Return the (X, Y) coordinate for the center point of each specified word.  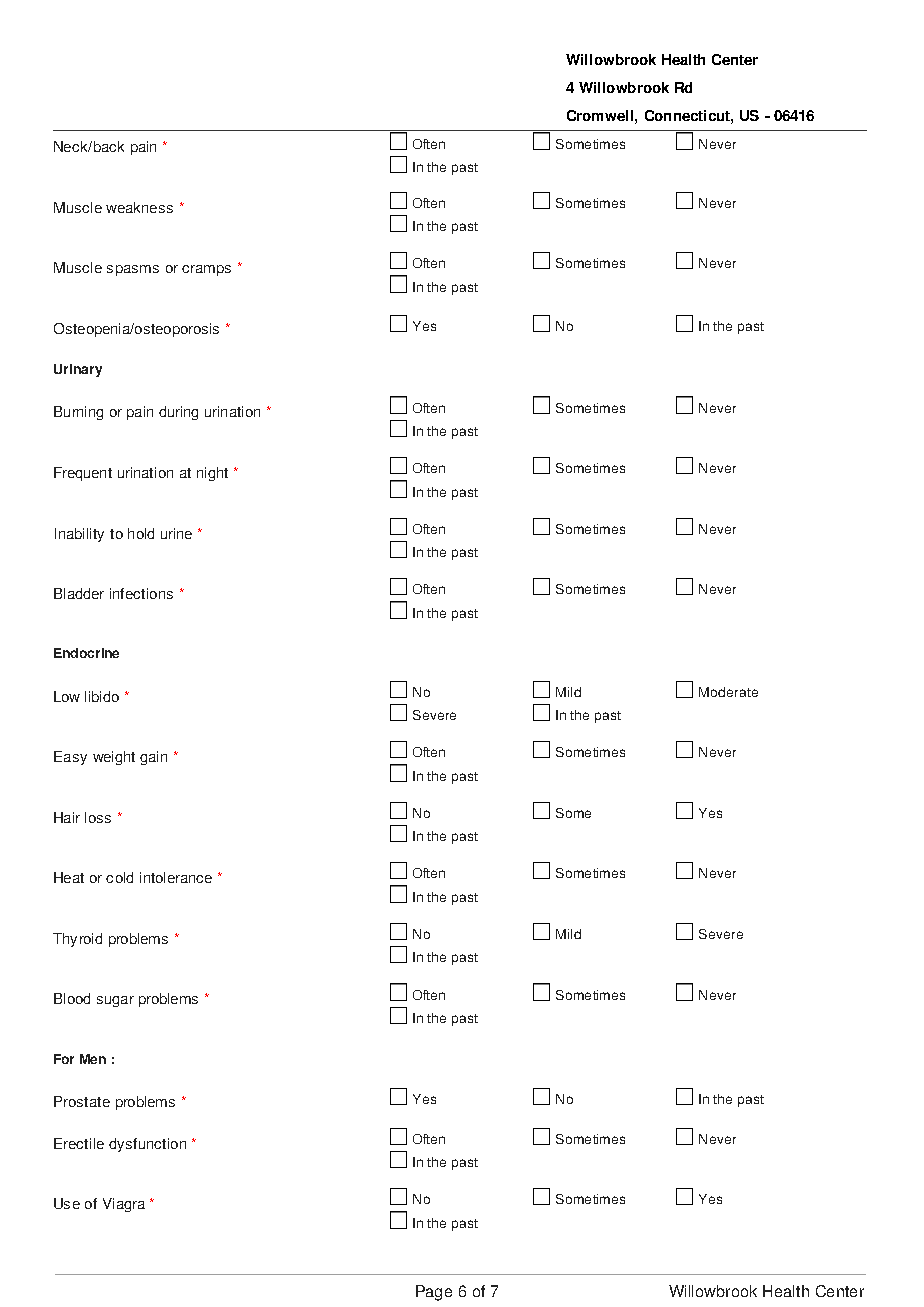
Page (434, 1293)
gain (153, 758)
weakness (139, 207)
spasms (133, 270)
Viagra (124, 1205)
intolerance (176, 877)
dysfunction (147, 1145)
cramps (206, 270)
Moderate (728, 692)
